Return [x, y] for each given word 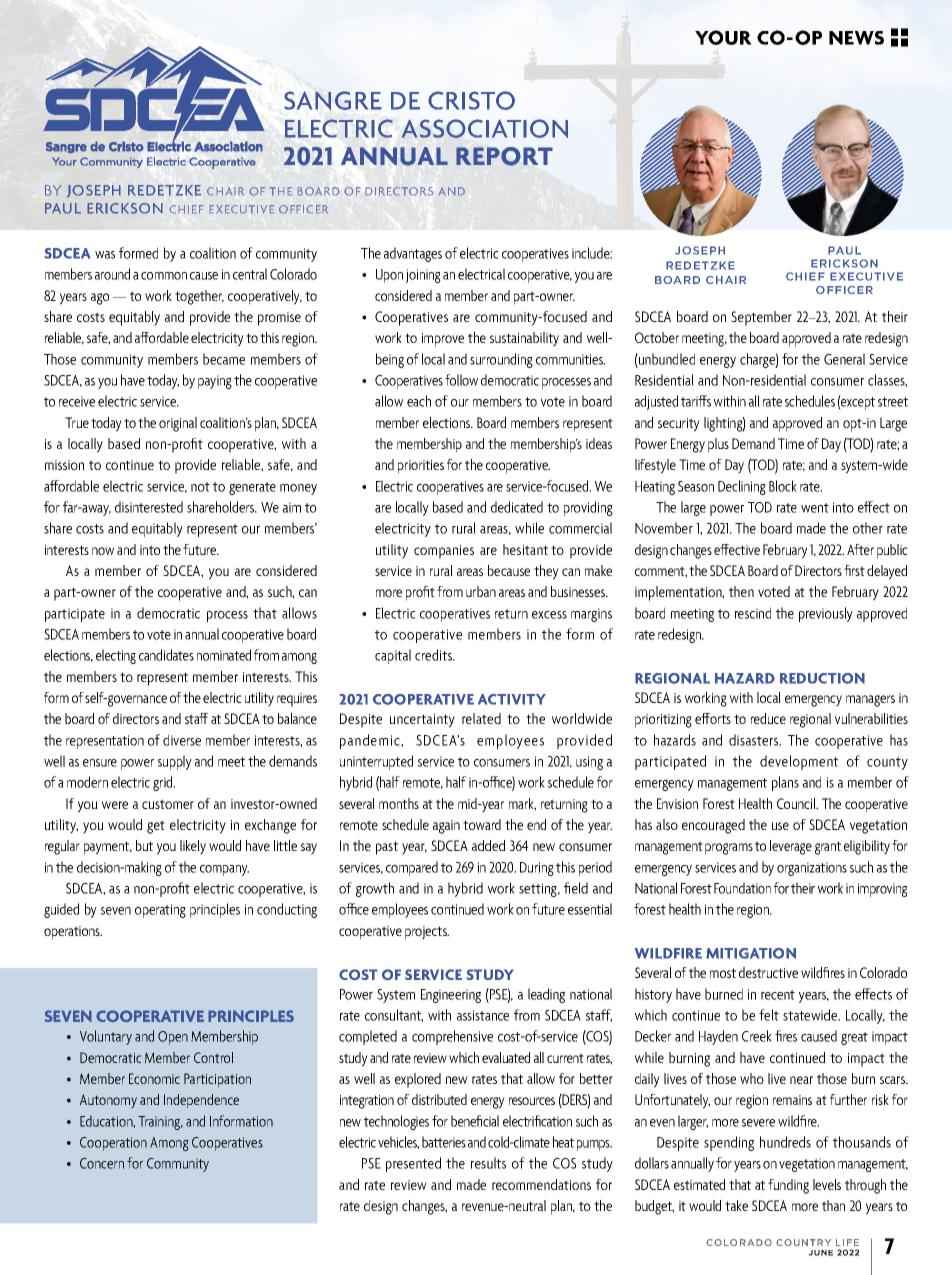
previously [826, 614]
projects [427, 933]
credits [434, 655]
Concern [102, 1163]
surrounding [501, 360]
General [844, 359]
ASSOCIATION [484, 128]
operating [160, 911]
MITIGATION [751, 953]
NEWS [856, 38]
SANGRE [333, 100]
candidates [166, 655]
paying [215, 382]
